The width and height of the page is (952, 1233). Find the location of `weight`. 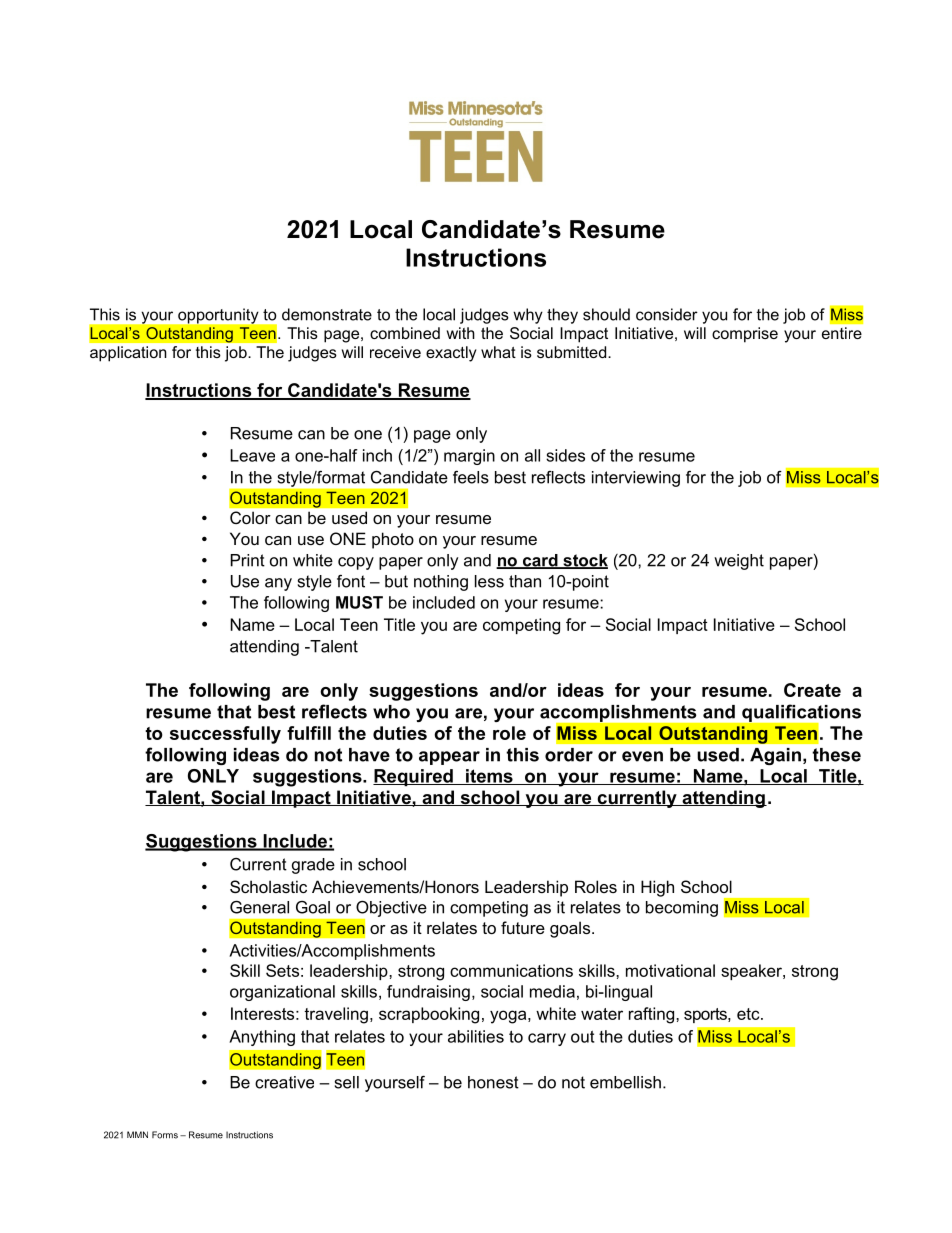

weight is located at coordinates (739, 562).
